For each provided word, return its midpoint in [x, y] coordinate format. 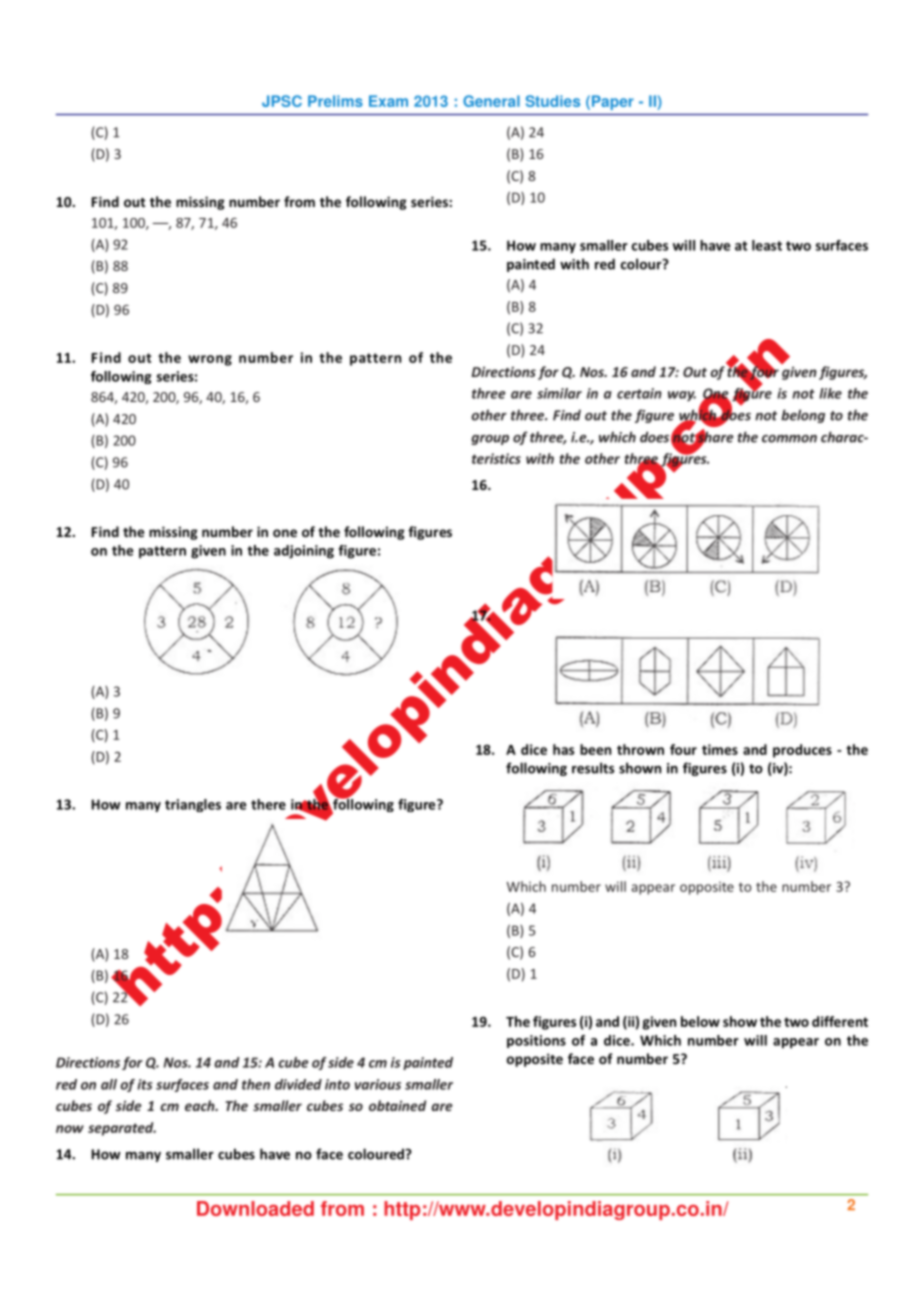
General [491, 101]
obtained [397, 1105]
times [720, 749]
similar [559, 393]
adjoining [304, 552]
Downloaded [255, 1208]
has [563, 749]
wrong [210, 360]
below [700, 1021]
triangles [193, 805]
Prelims [335, 101]
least [767, 245]
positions [536, 1041]
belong [803, 416]
